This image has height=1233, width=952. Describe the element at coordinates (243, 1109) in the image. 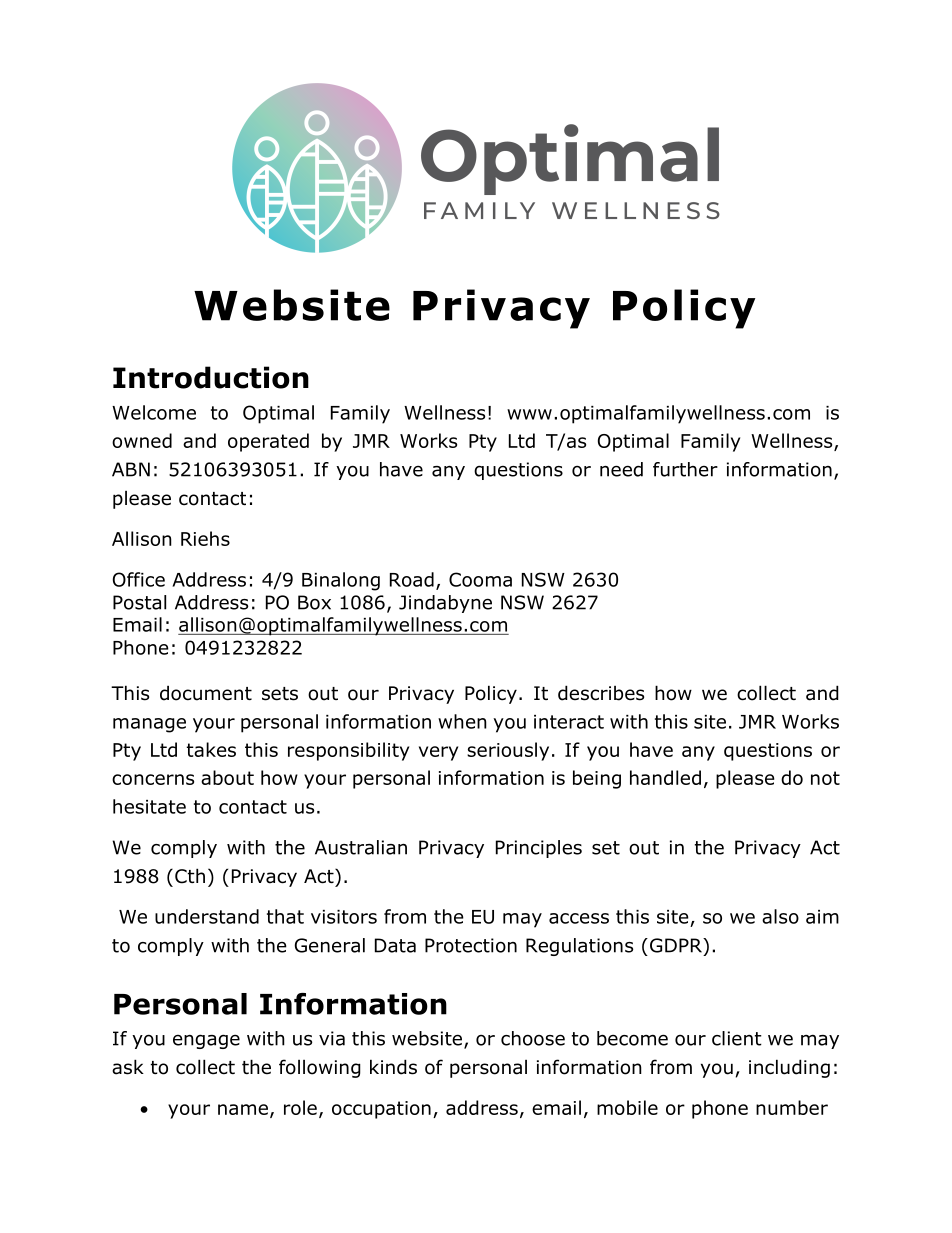

I see `name` at that location.
